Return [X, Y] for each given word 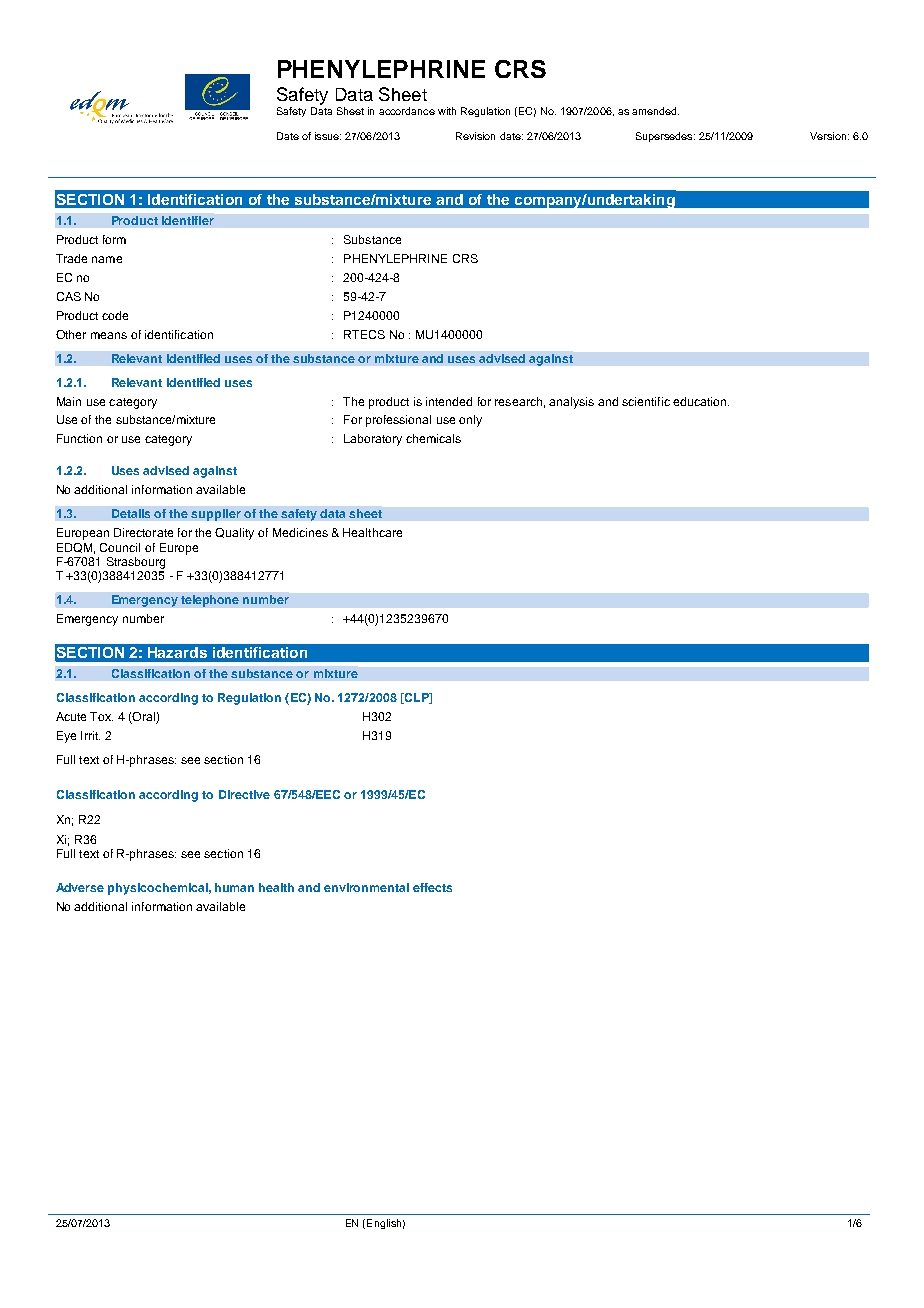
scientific [646, 401]
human [234, 887]
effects [432, 887]
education [701, 401]
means [109, 335]
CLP [416, 698]
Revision [475, 136]
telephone [210, 601]
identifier [188, 220]
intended [449, 401]
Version [828, 136]
